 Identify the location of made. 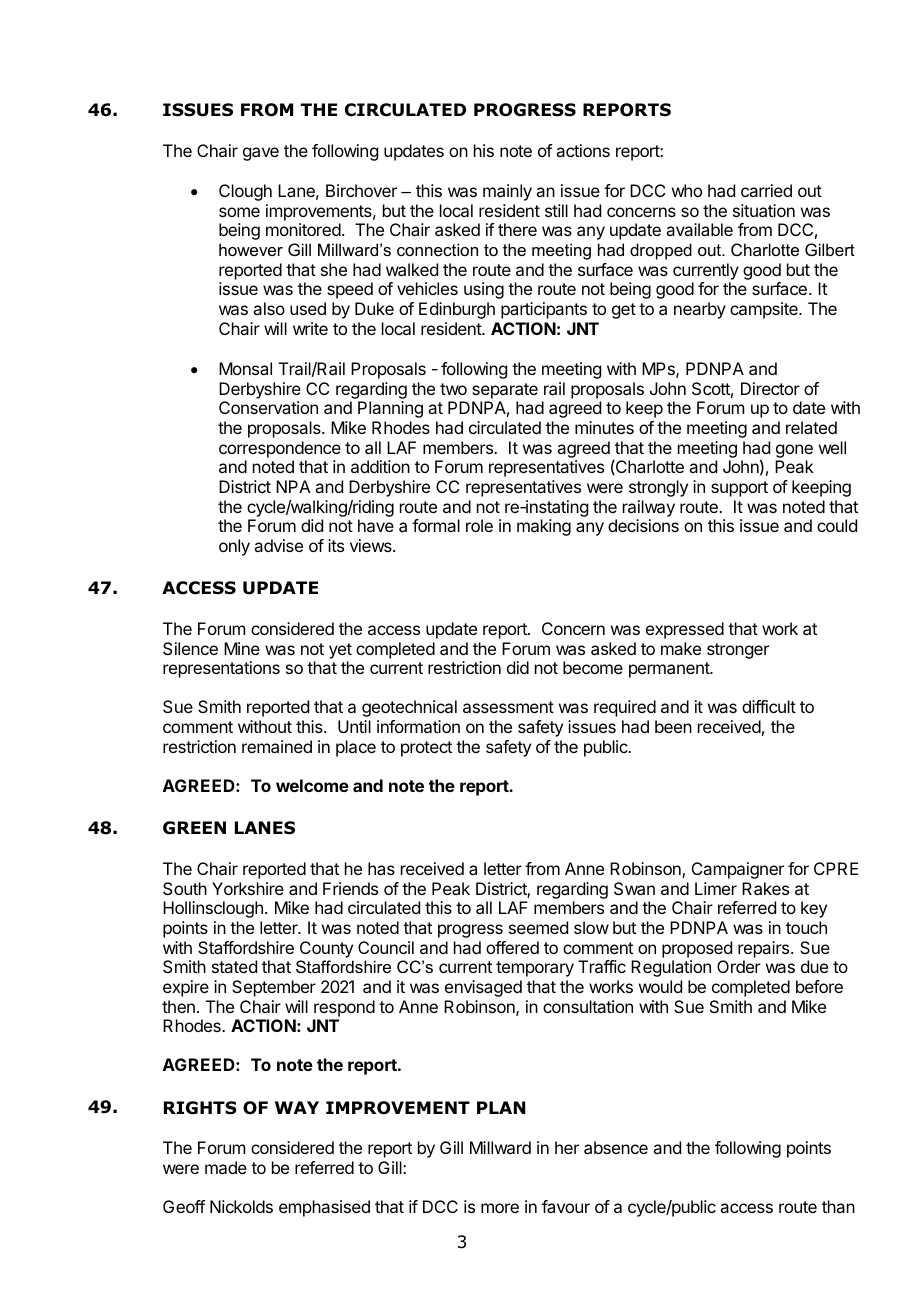
(226, 1167).
